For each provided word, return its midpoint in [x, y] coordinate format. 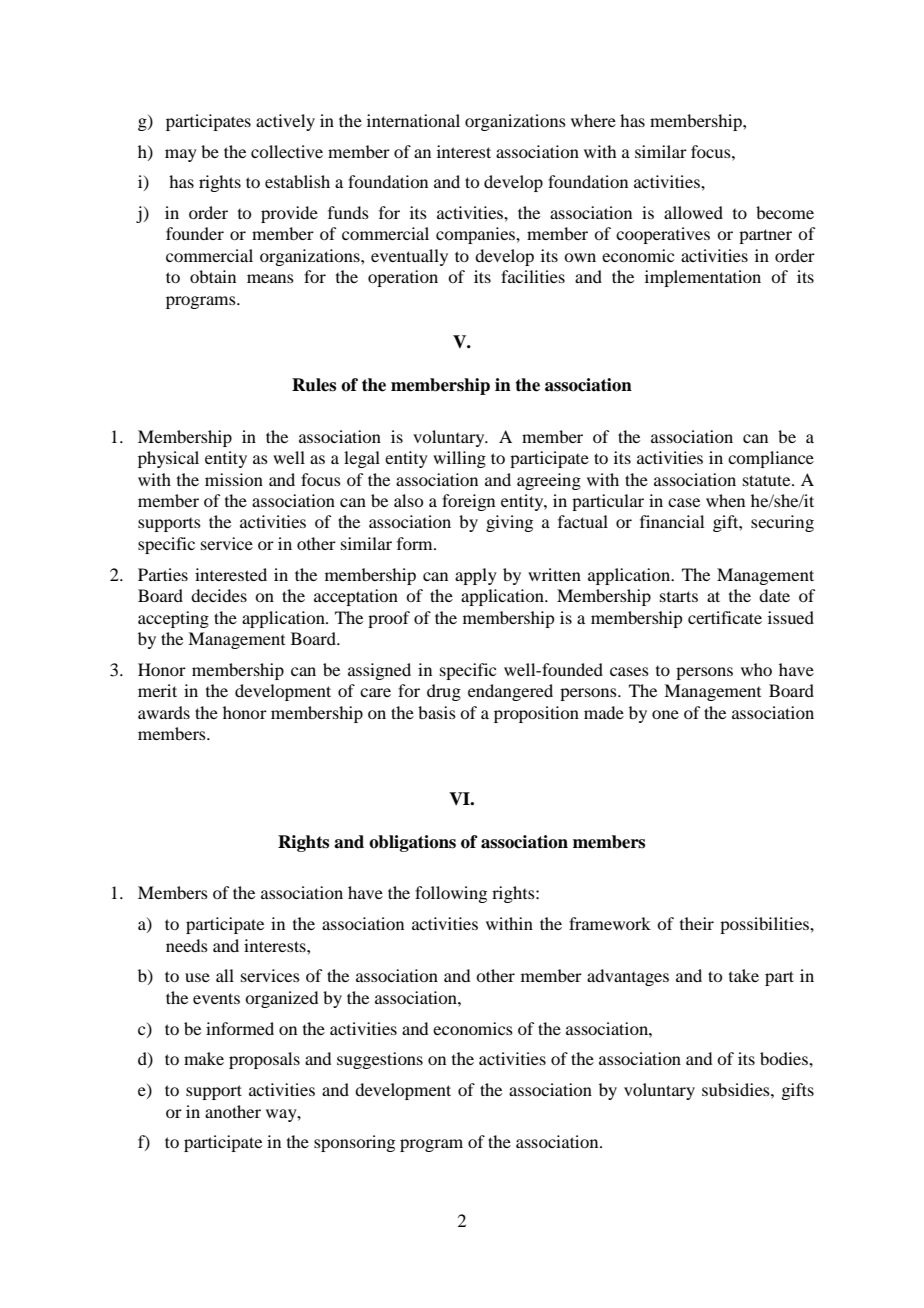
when [725, 500]
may [181, 155]
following [451, 894]
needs [187, 945]
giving [509, 523]
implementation [703, 278]
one [665, 714]
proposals [264, 1060]
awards [164, 712]
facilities [533, 276]
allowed [693, 212]
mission [234, 479]
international [413, 120]
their [697, 923]
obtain [213, 276]
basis [437, 712]
